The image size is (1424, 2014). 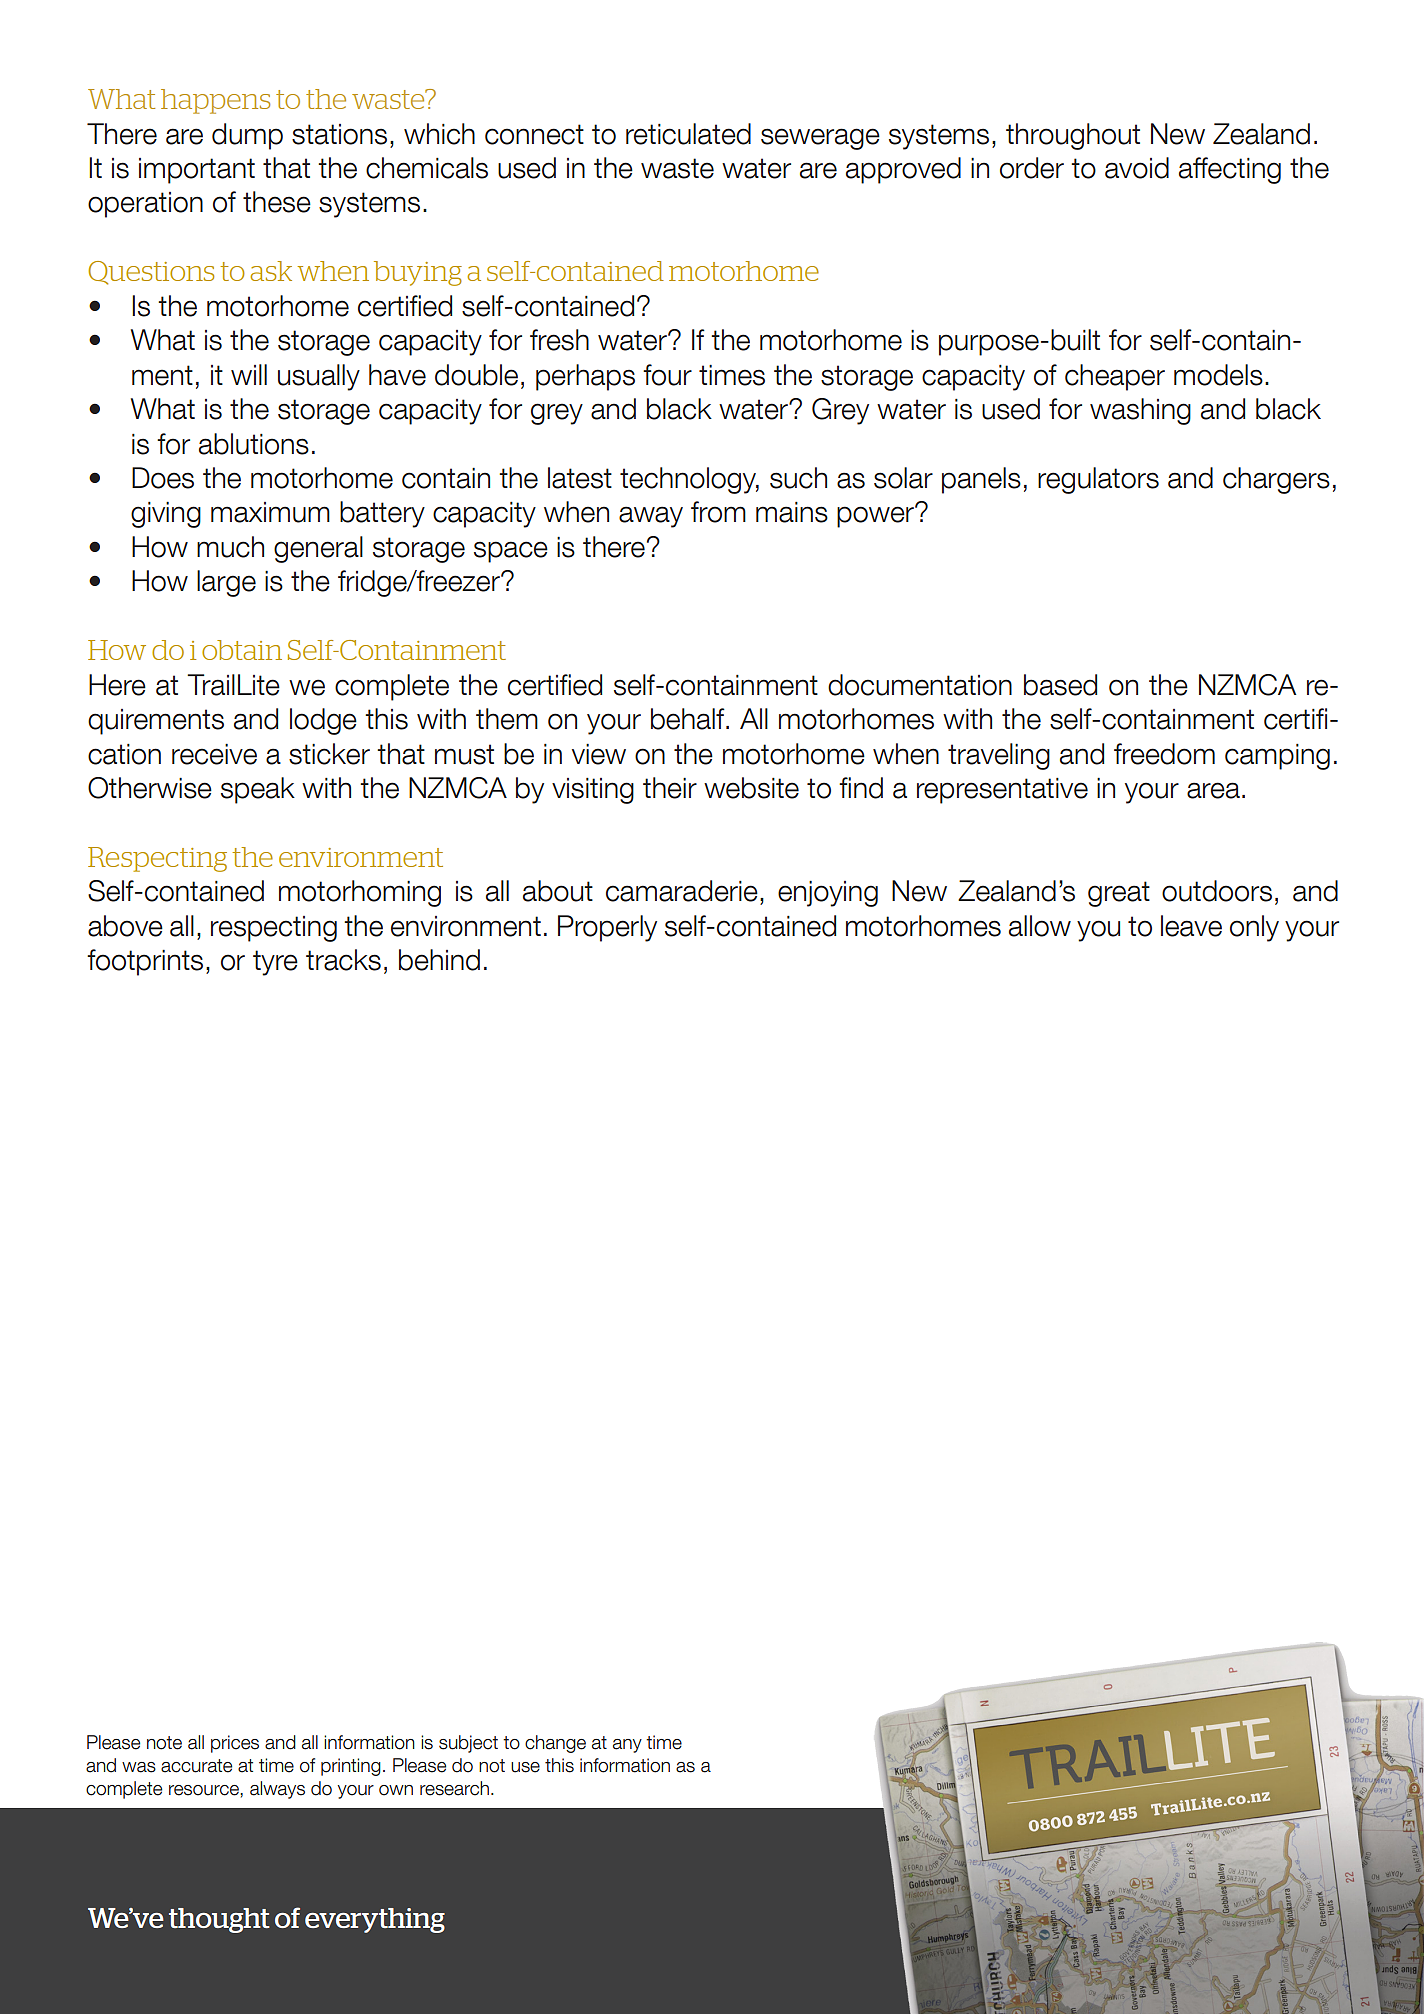 I want to click on prices, so click(x=235, y=1744).
